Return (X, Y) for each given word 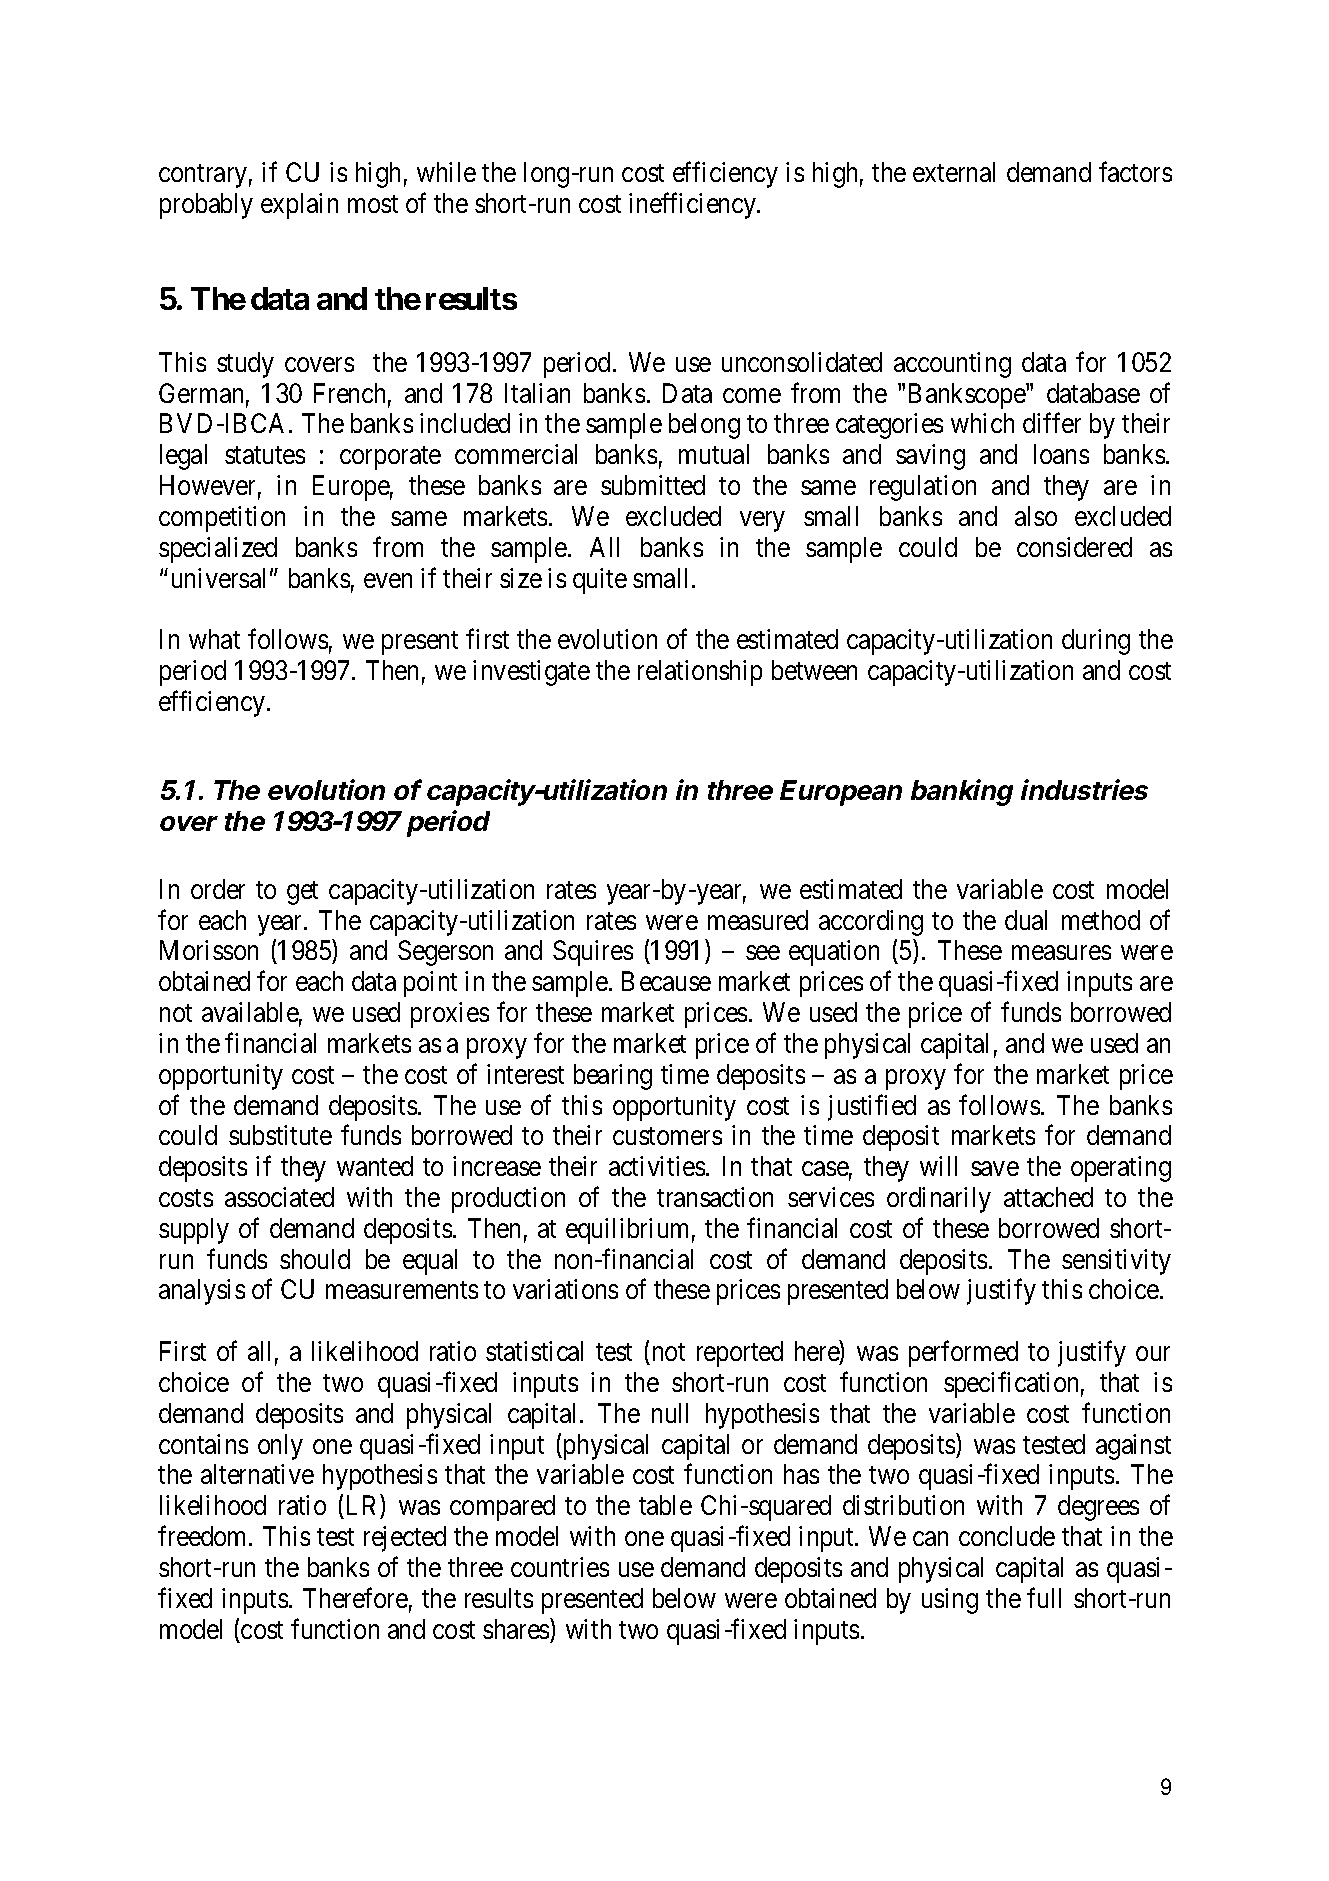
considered (1074, 547)
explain (299, 206)
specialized (218, 550)
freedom (204, 1536)
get (302, 893)
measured (758, 920)
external (954, 172)
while (446, 172)
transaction (715, 1197)
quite (600, 581)
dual (1026, 920)
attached (1048, 1197)
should (315, 1259)
